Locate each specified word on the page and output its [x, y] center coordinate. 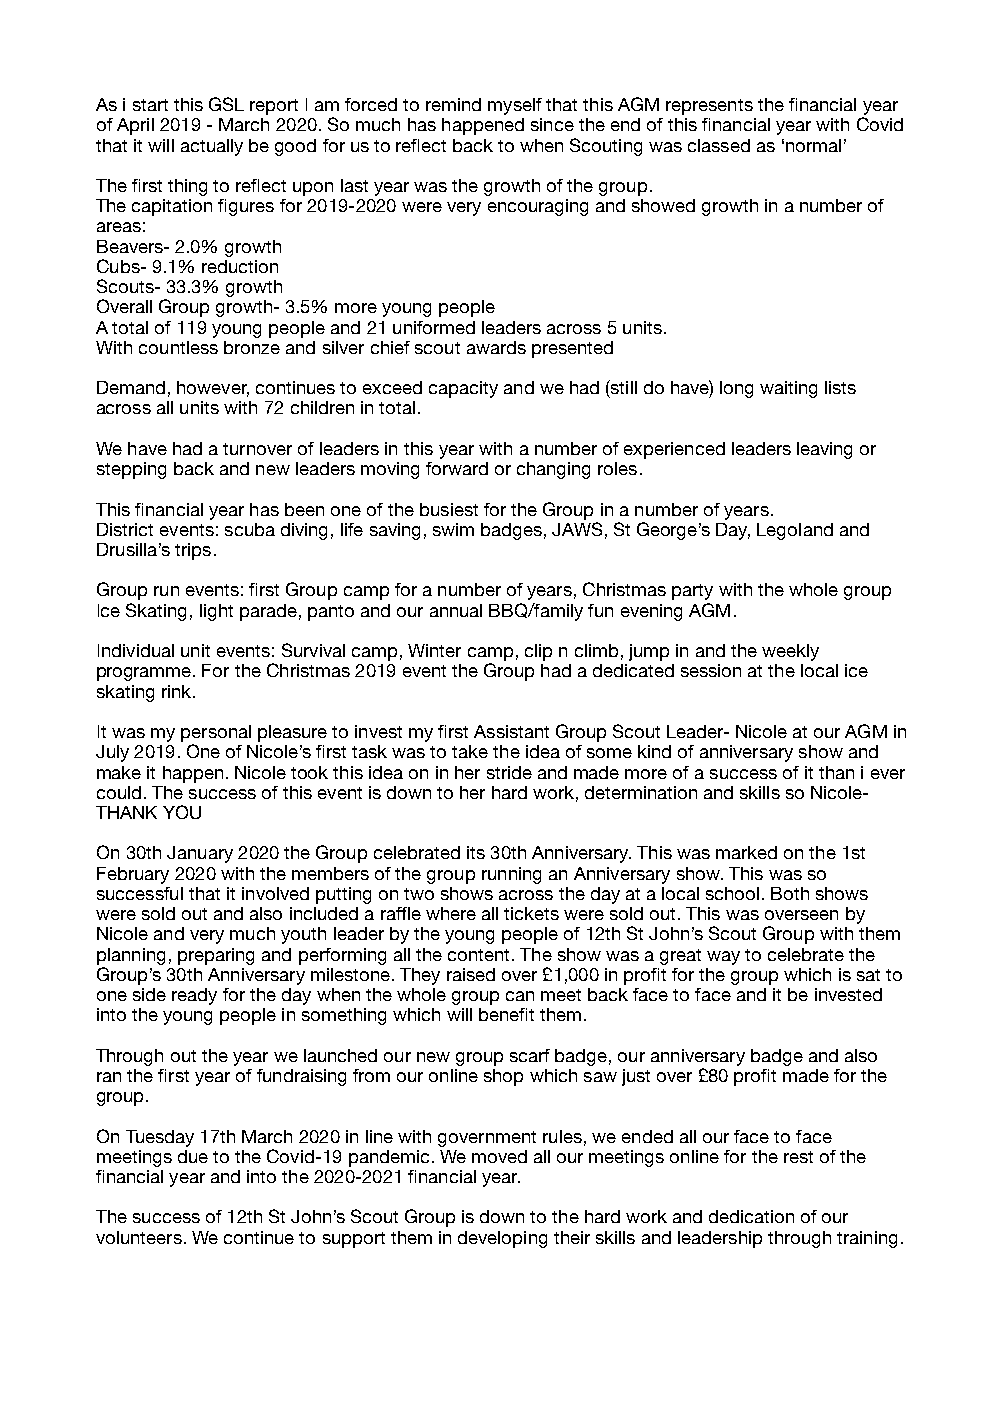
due [193, 1156]
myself [515, 106]
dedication [751, 1216]
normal [813, 145]
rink [178, 691]
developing [502, 1239]
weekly [790, 652]
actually [212, 147]
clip [538, 652]
